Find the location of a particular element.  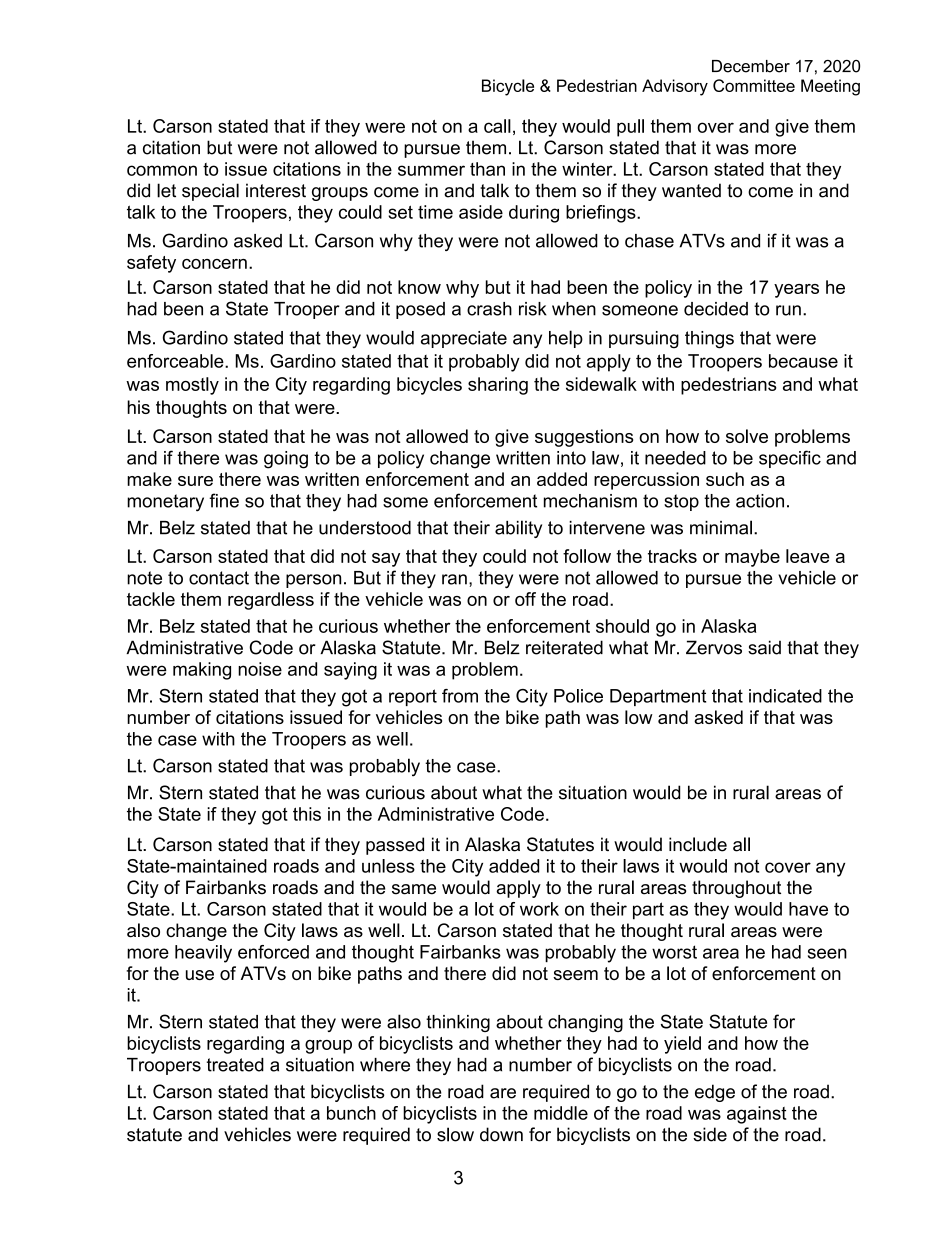

maybe is located at coordinates (752, 558).
